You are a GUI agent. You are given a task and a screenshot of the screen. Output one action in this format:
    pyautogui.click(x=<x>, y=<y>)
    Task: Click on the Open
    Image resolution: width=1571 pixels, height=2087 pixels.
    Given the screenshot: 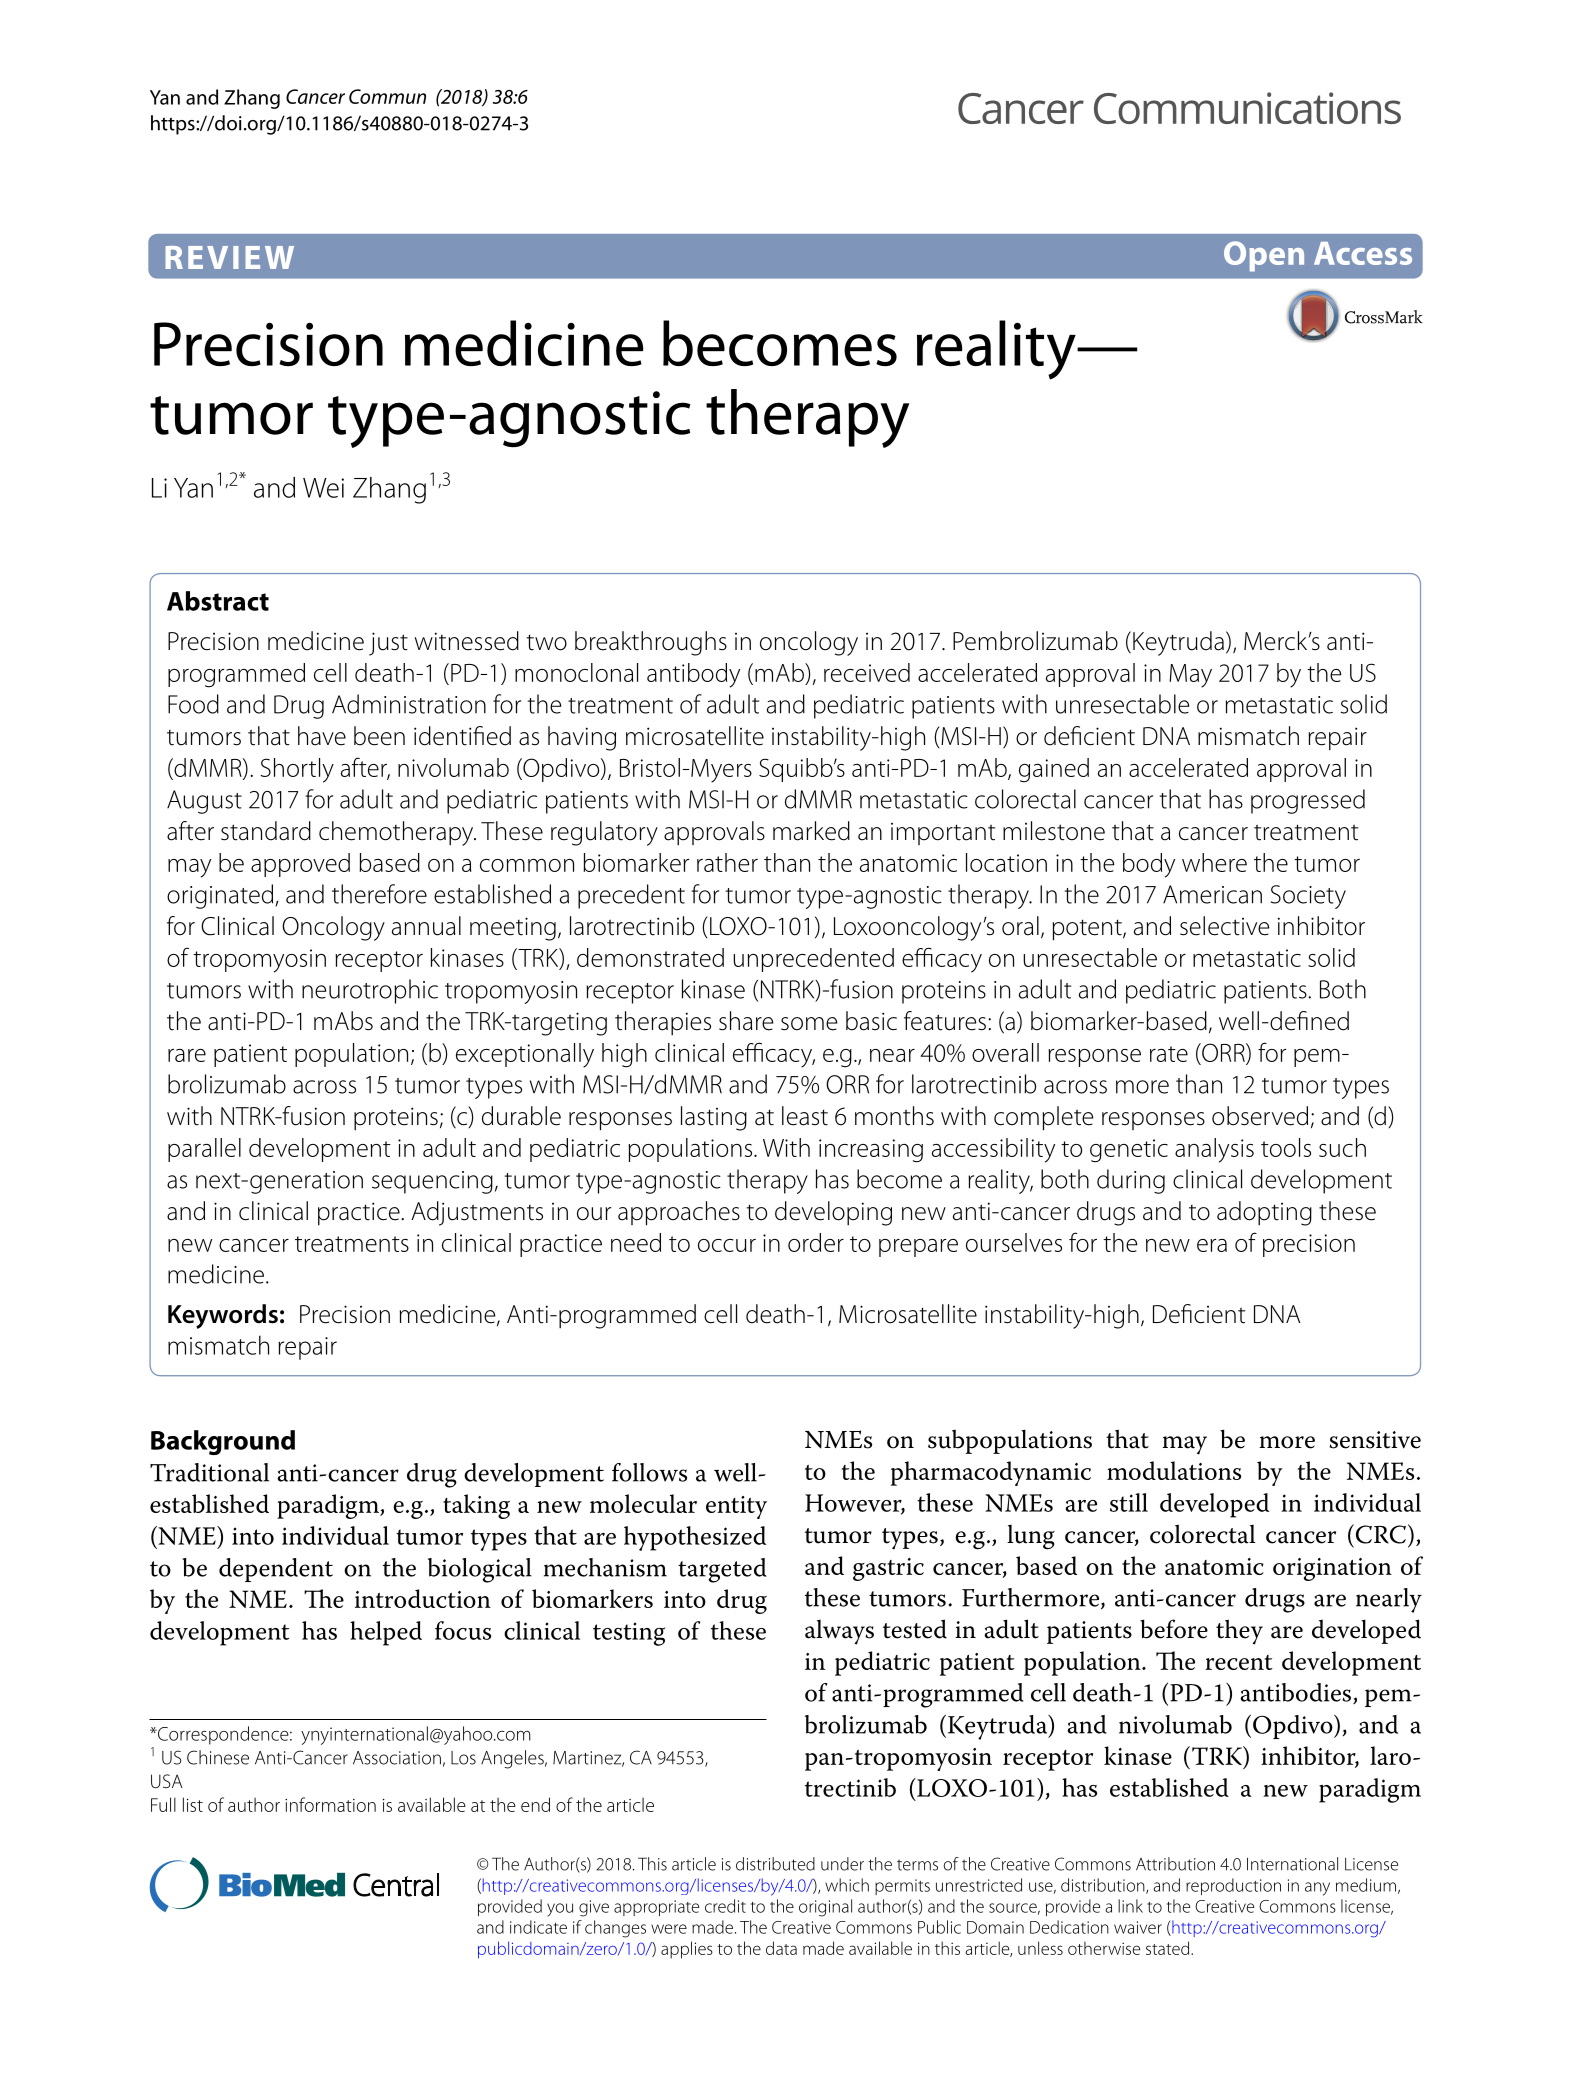 What is the action you would take?
    pyautogui.click(x=1264, y=256)
